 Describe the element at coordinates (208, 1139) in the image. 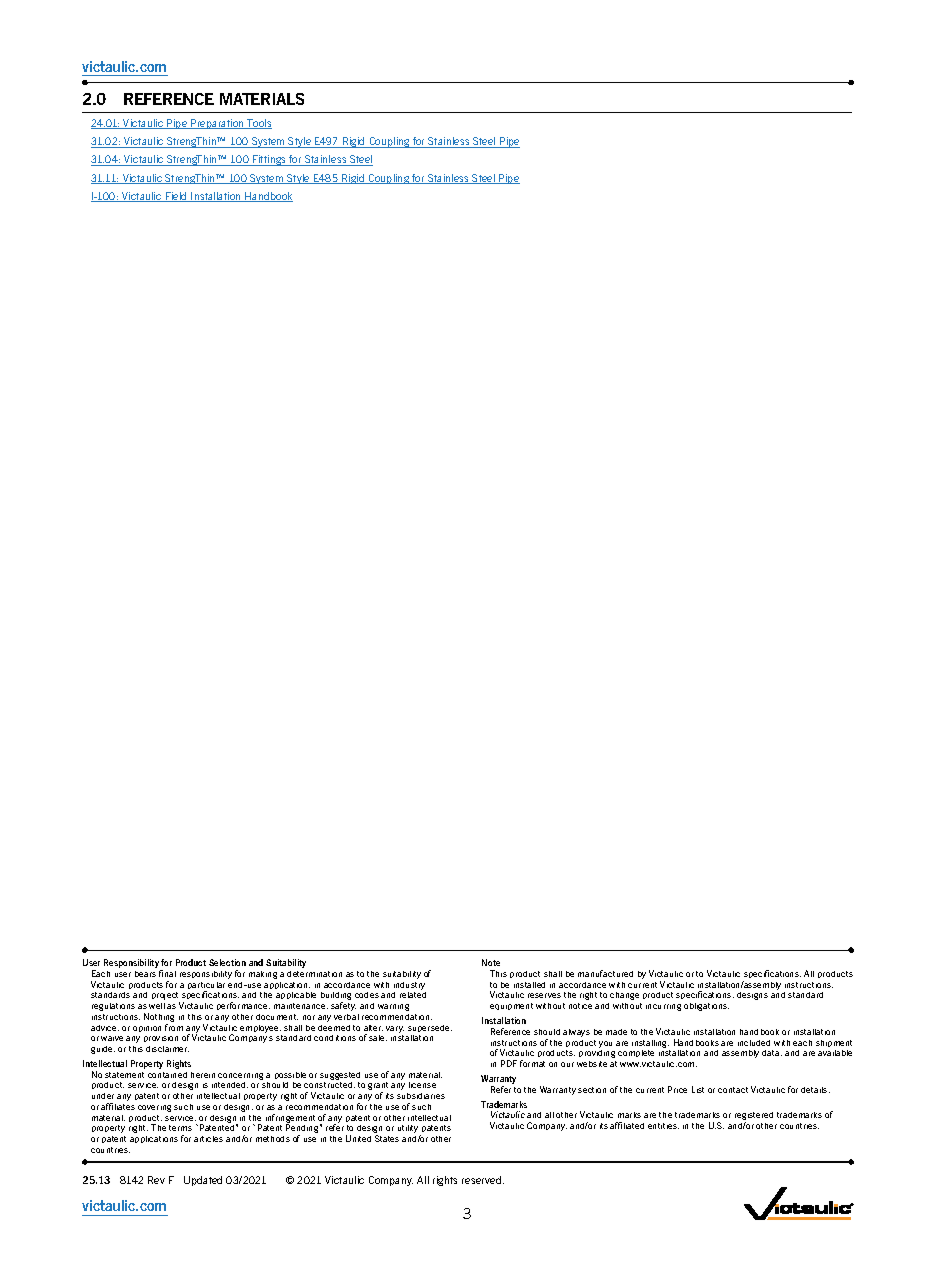

I see `articles` at that location.
